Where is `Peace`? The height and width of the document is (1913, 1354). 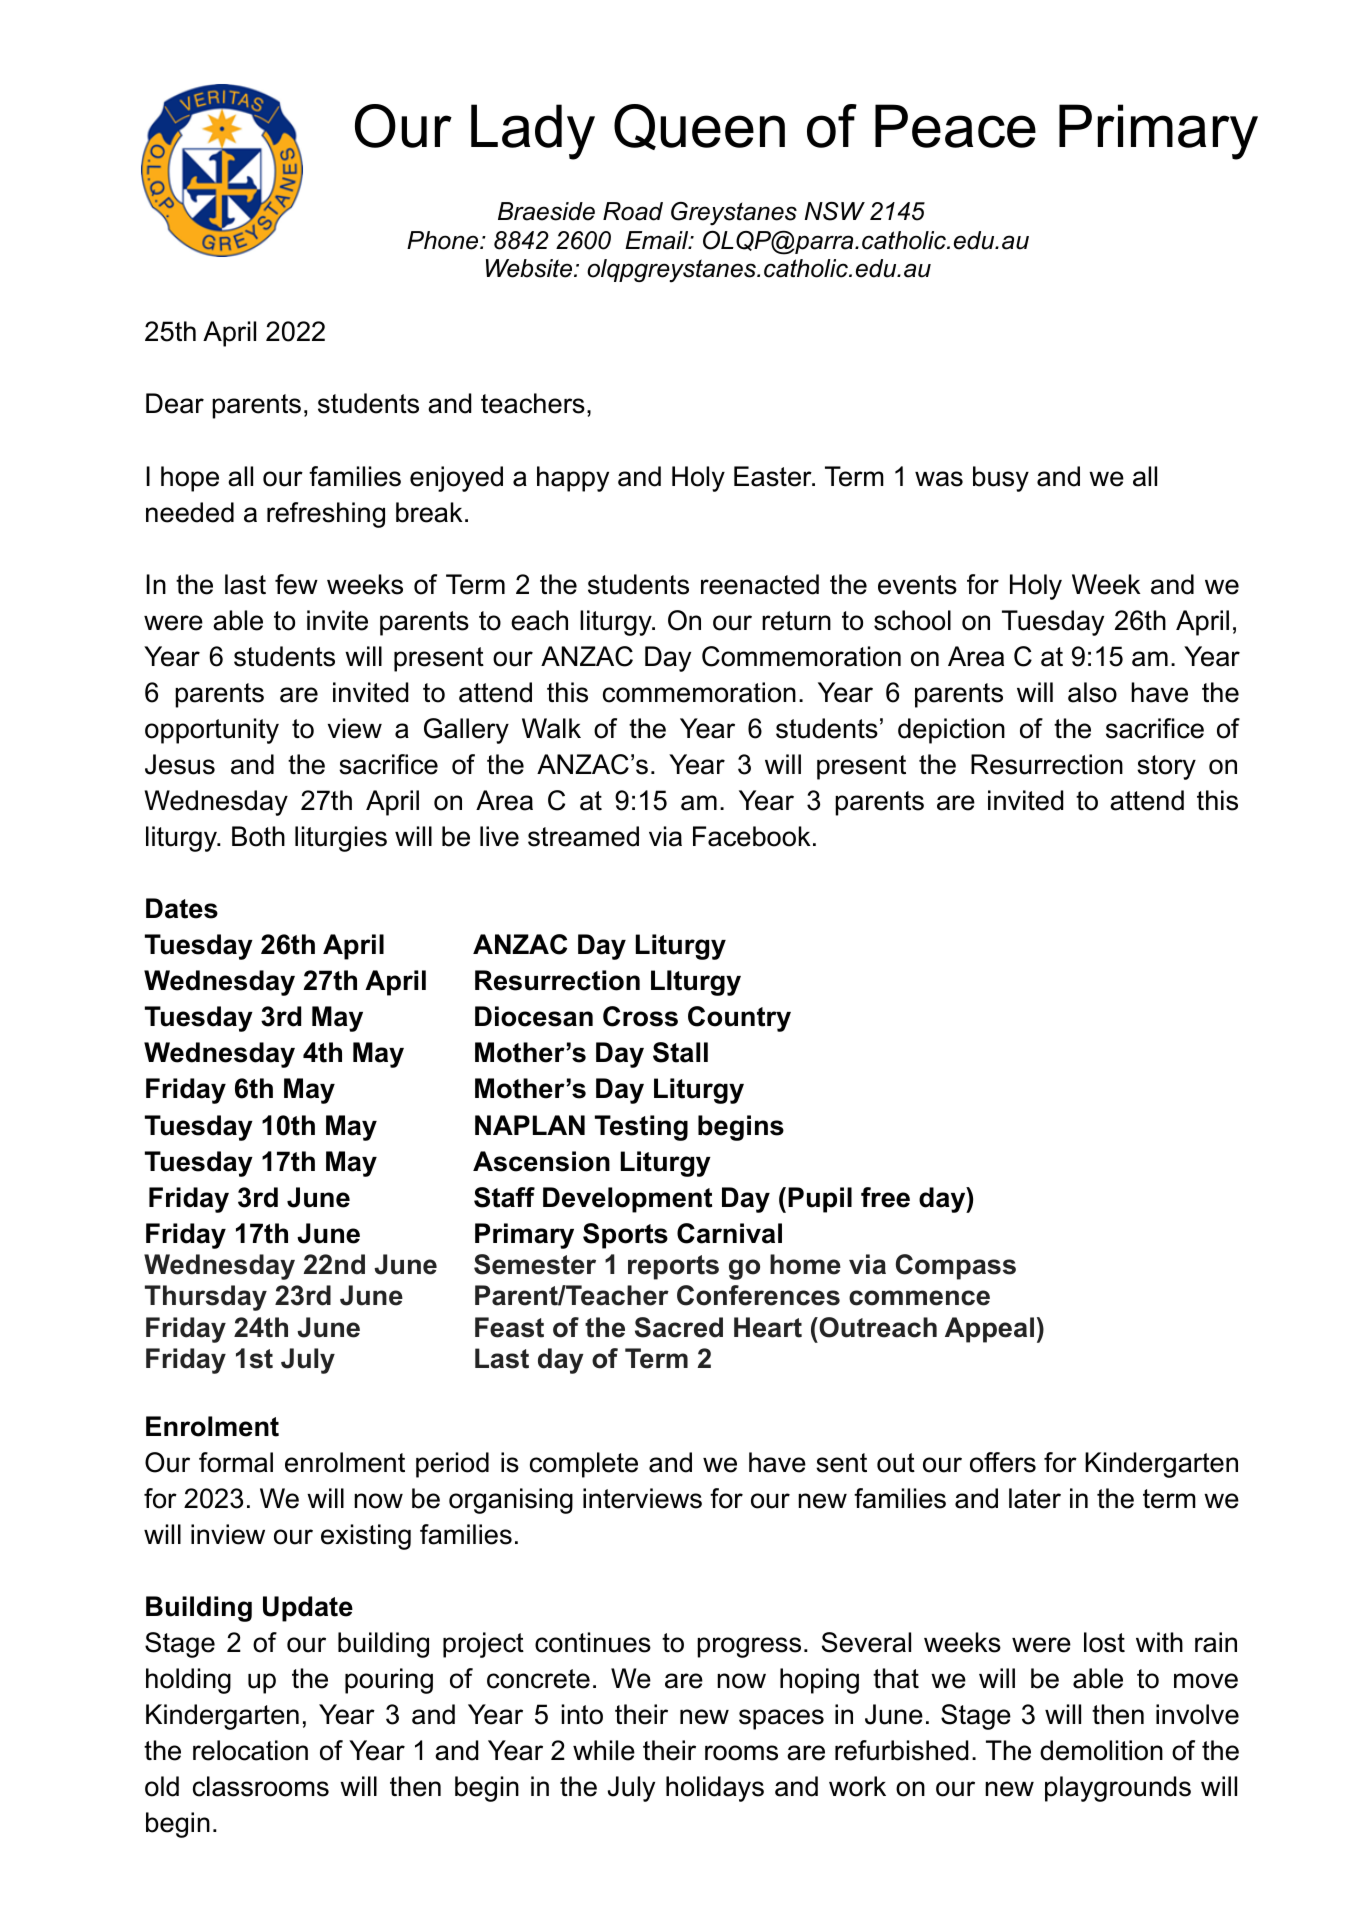 Peace is located at coordinates (955, 126).
